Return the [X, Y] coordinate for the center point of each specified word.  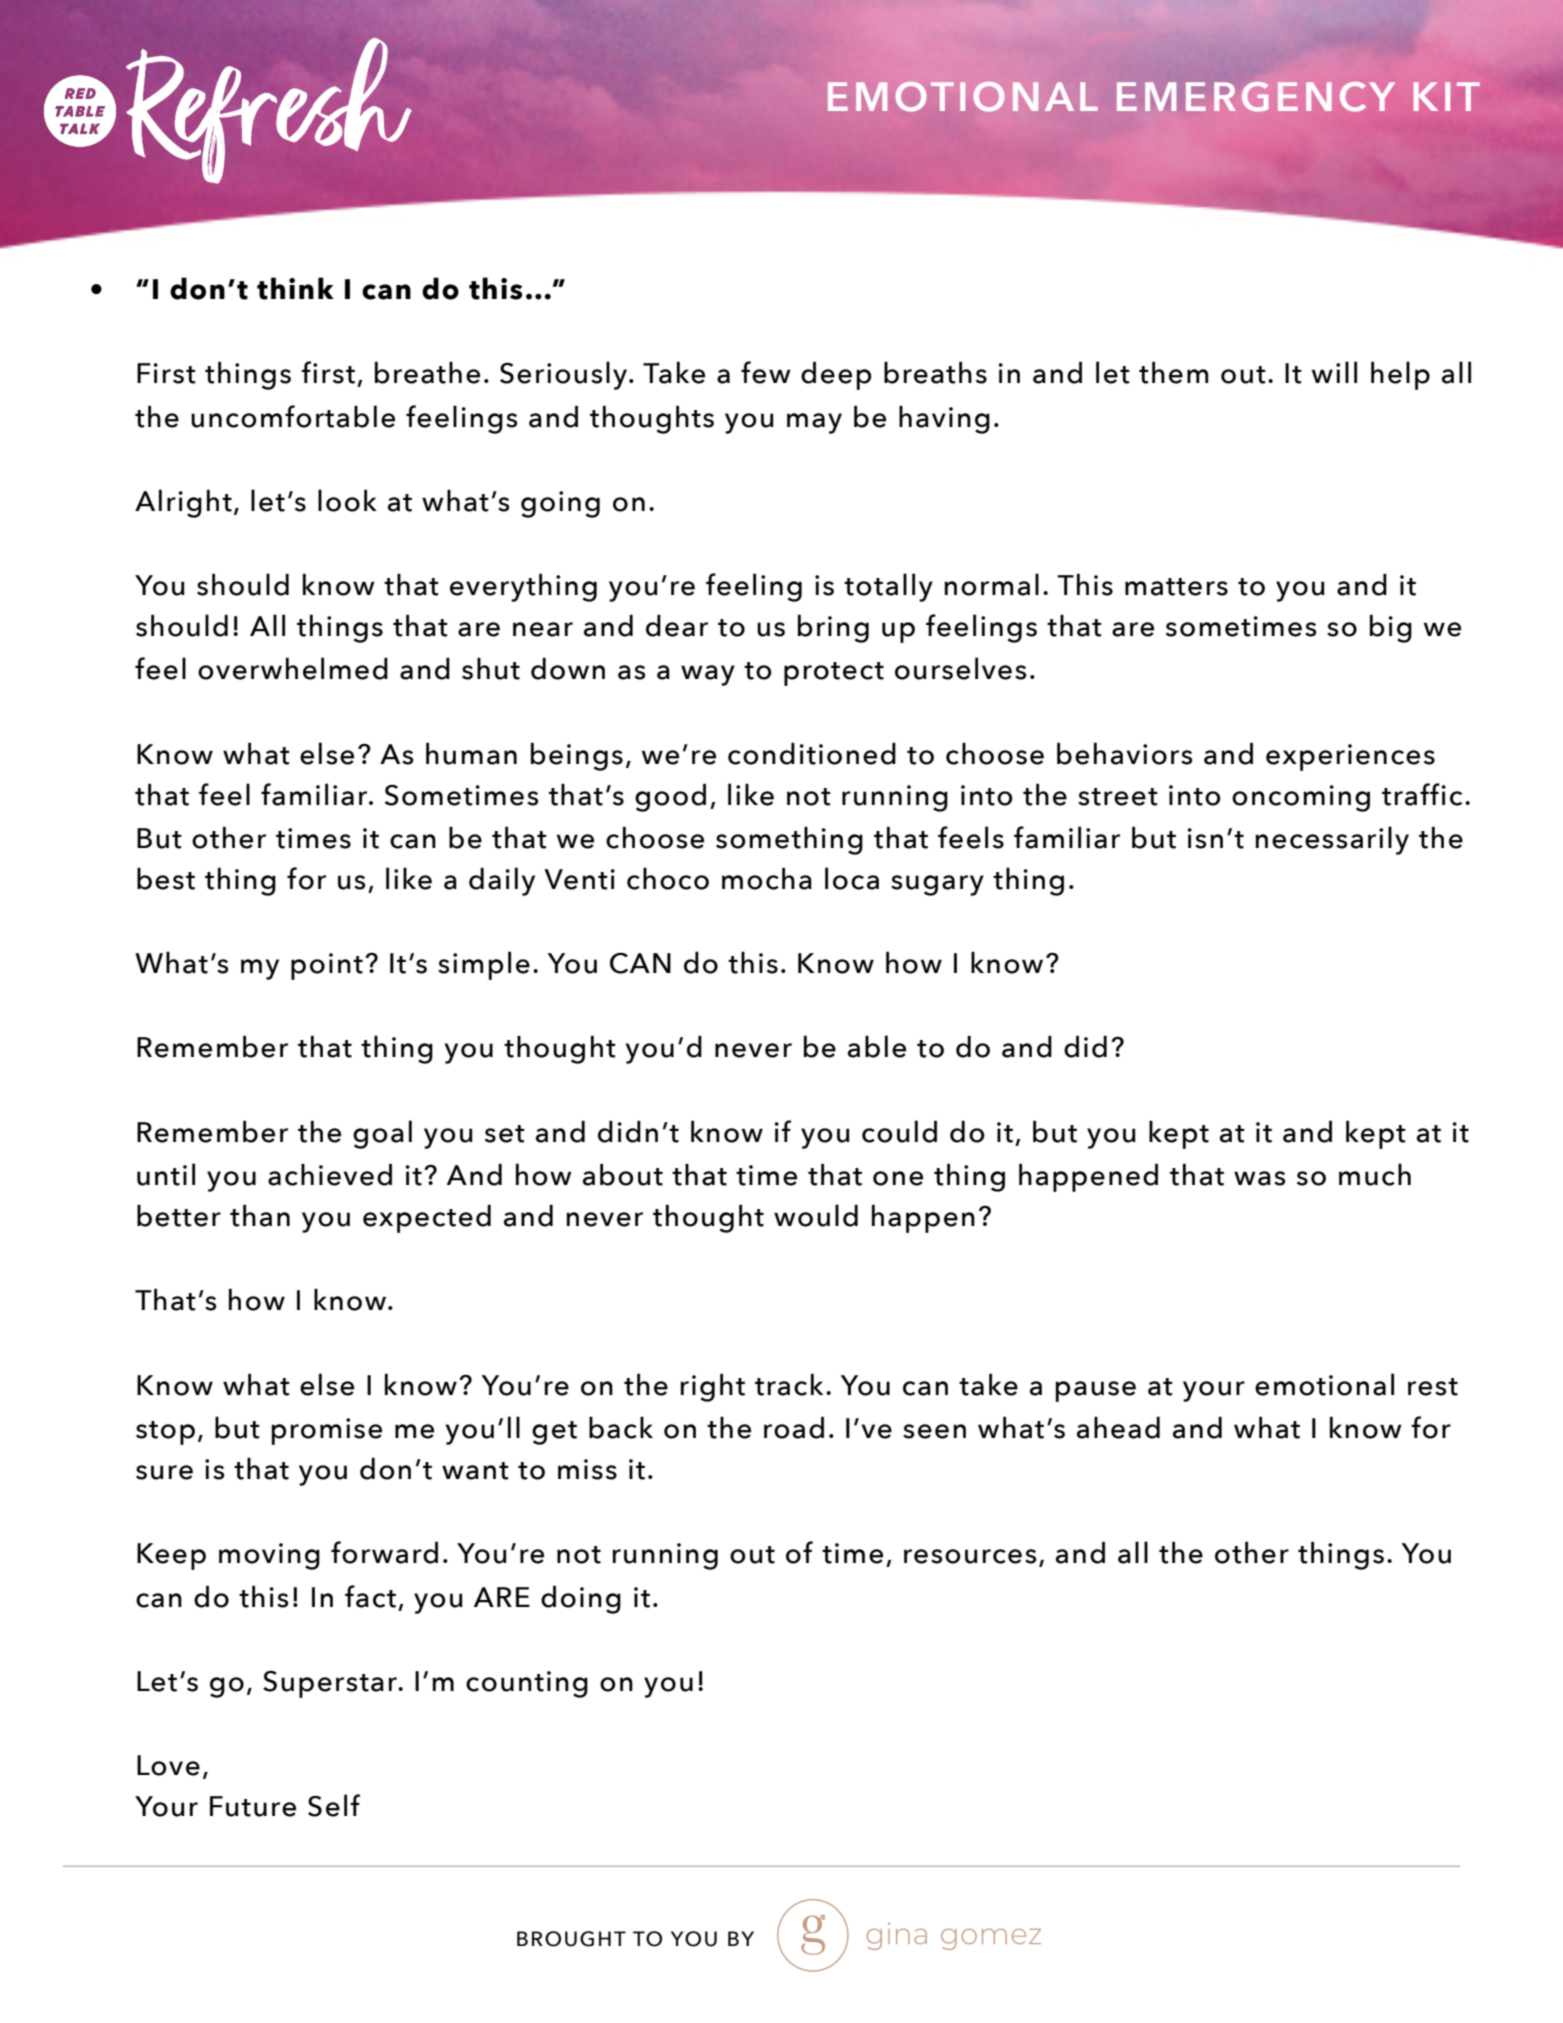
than [260, 1215]
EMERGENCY [1256, 97]
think [295, 288]
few [766, 372]
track [789, 1384]
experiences [1350, 757]
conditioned [812, 753]
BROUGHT [571, 1939]
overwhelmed [293, 668]
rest [1433, 1387]
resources [970, 1556]
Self [334, 1805]
